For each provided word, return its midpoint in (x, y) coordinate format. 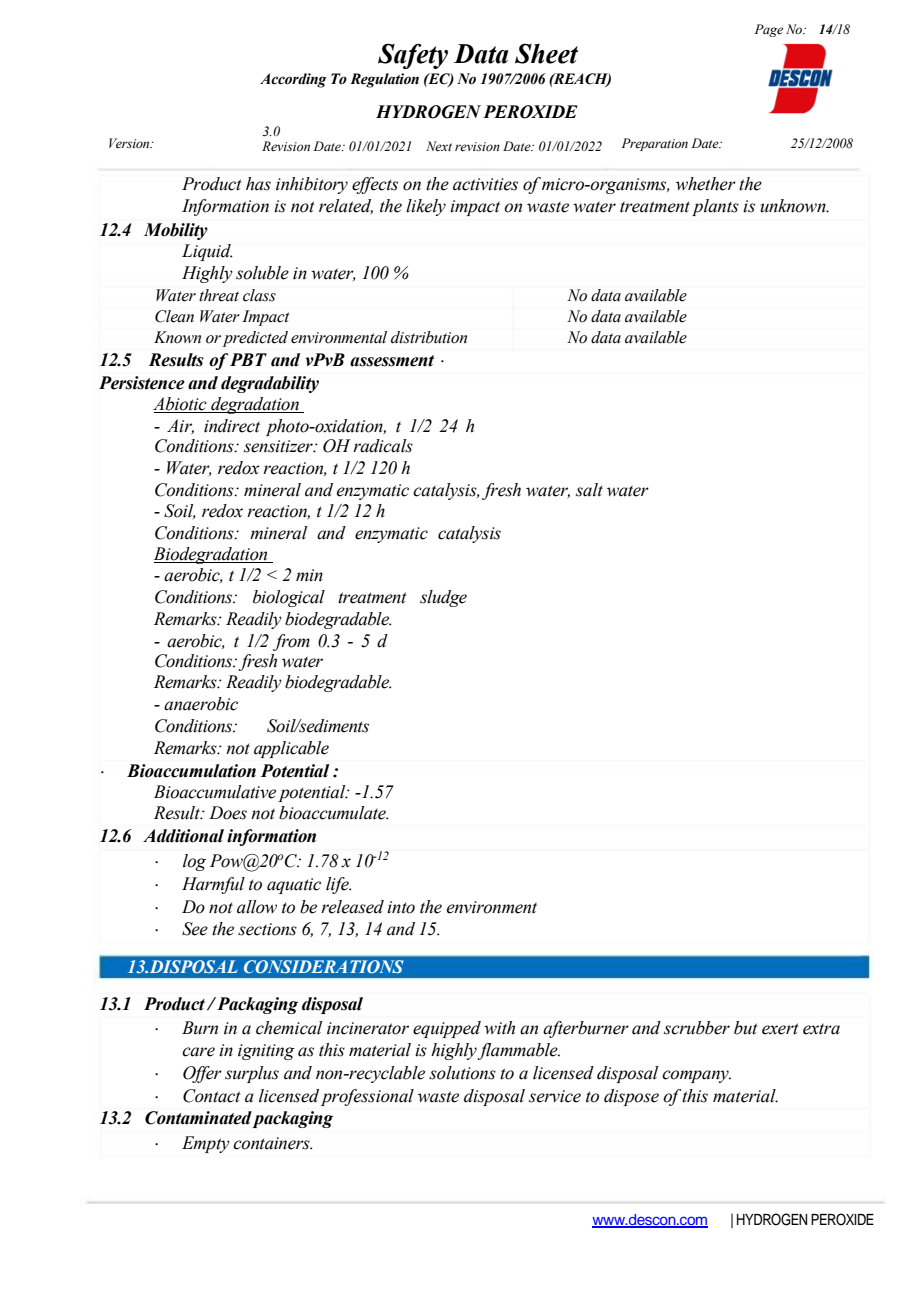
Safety (413, 56)
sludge (443, 598)
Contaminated (198, 1118)
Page (769, 30)
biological (289, 598)
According (293, 80)
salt (589, 490)
